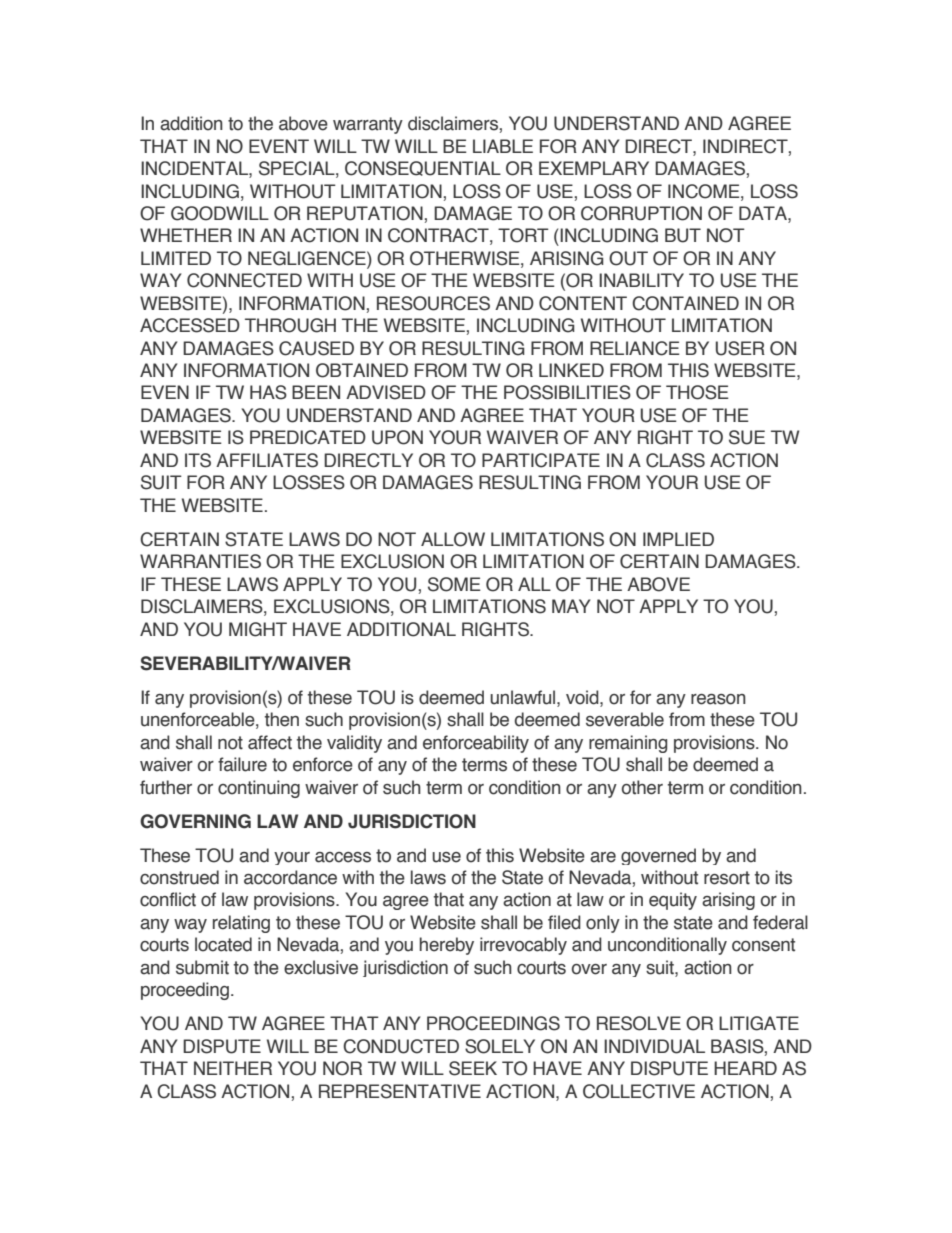 The image size is (952, 1233). What do you see at coordinates (745, 1068) in the page?
I see `HEARD` at bounding box center [745, 1068].
